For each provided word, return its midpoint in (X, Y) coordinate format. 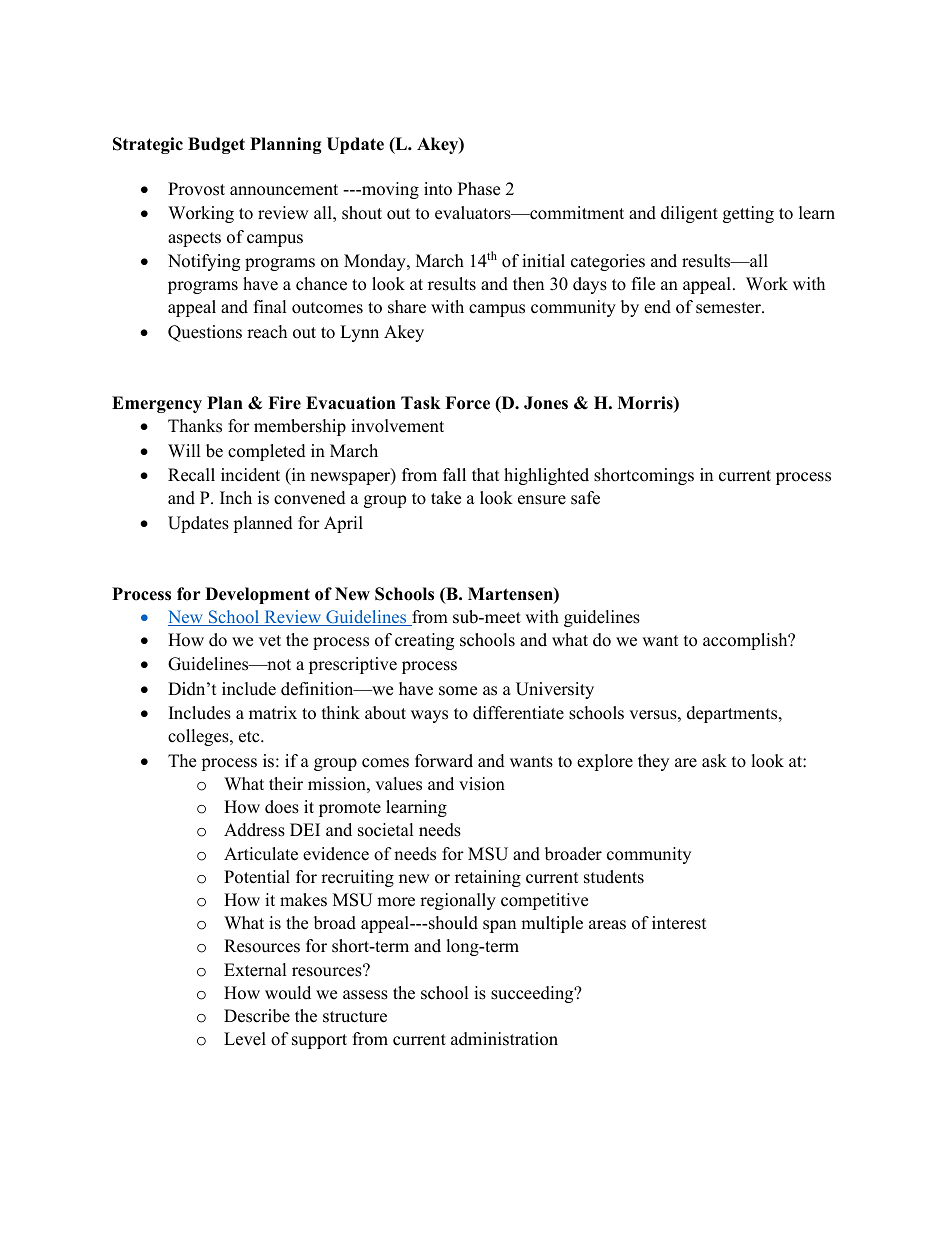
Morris (646, 404)
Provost (196, 189)
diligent (689, 214)
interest (679, 923)
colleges (199, 737)
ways (429, 716)
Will (184, 450)
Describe (257, 1016)
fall (454, 474)
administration (504, 1039)
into (438, 189)
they (653, 762)
